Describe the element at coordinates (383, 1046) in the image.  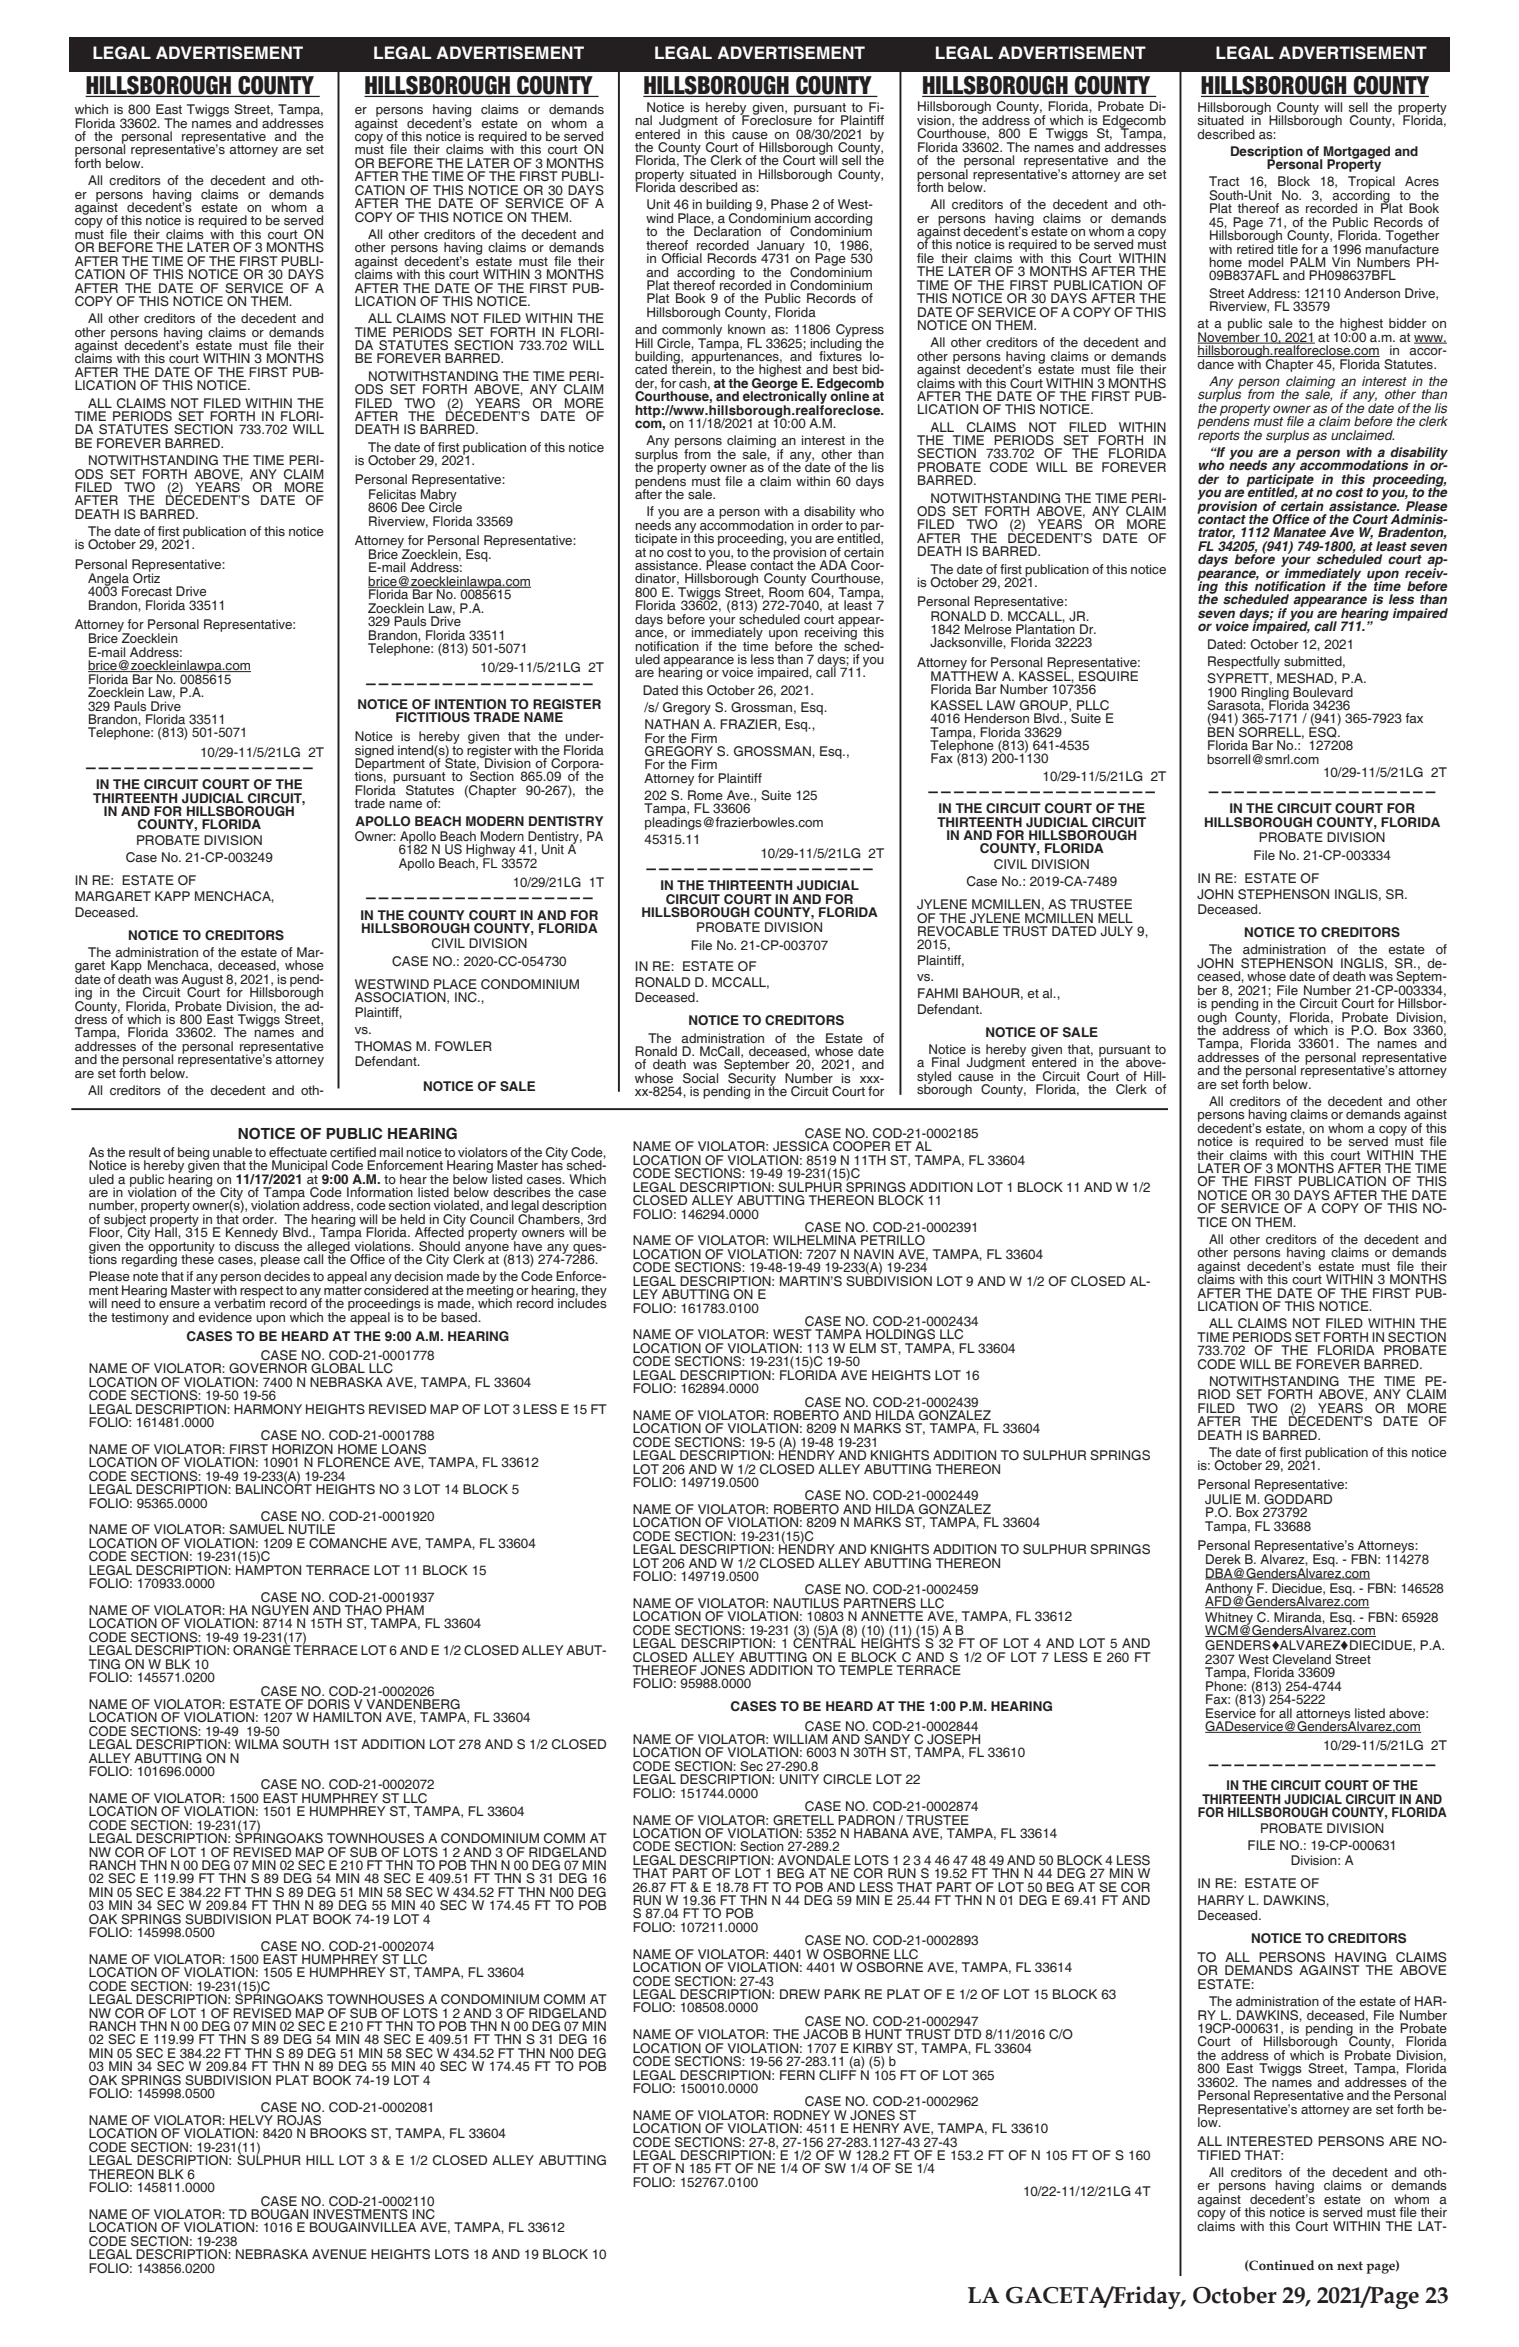
I see `THOMAS` at that location.
